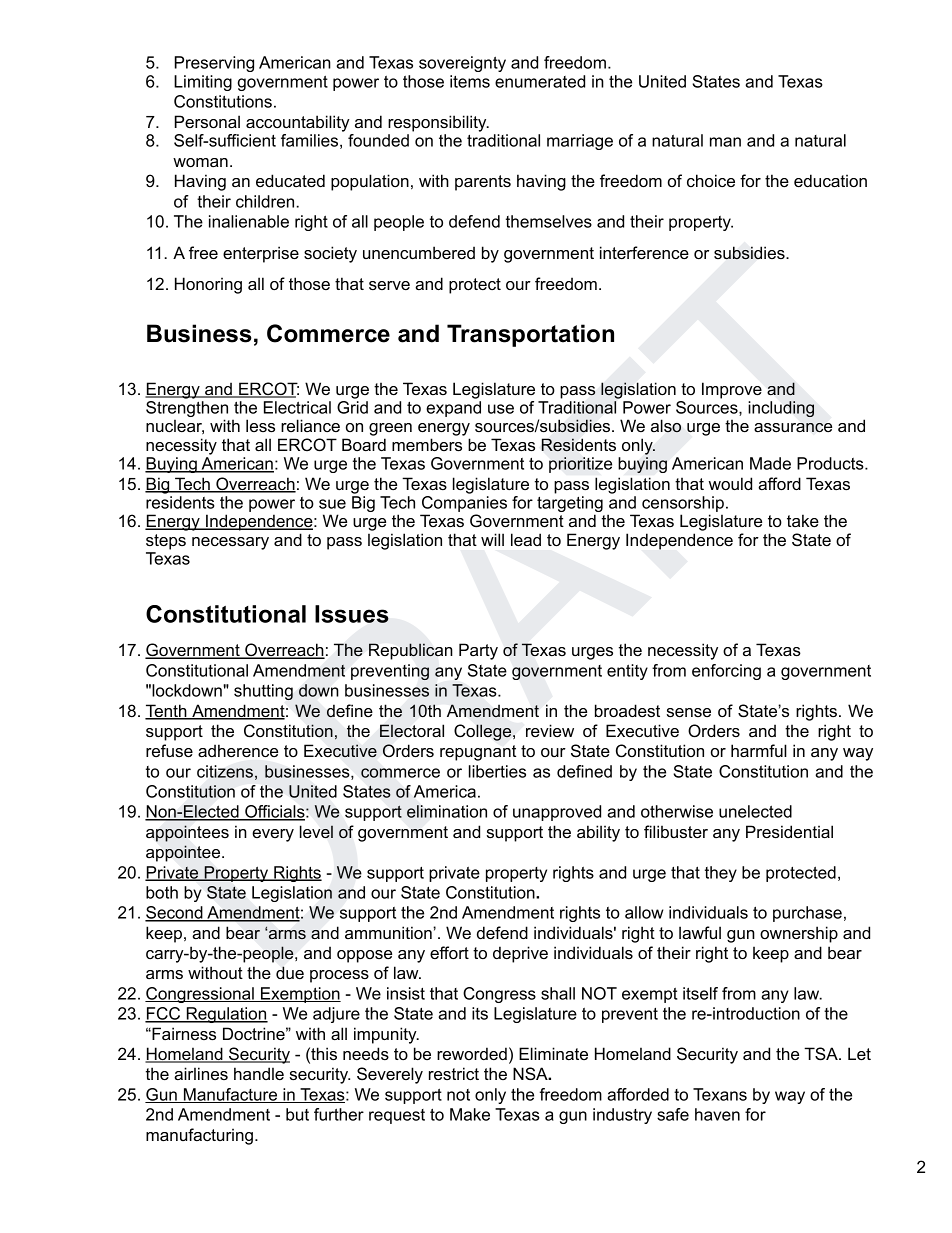 Image resolution: width=952 pixels, height=1233 pixels. What do you see at coordinates (453, 409) in the screenshot?
I see `expand` at bounding box center [453, 409].
